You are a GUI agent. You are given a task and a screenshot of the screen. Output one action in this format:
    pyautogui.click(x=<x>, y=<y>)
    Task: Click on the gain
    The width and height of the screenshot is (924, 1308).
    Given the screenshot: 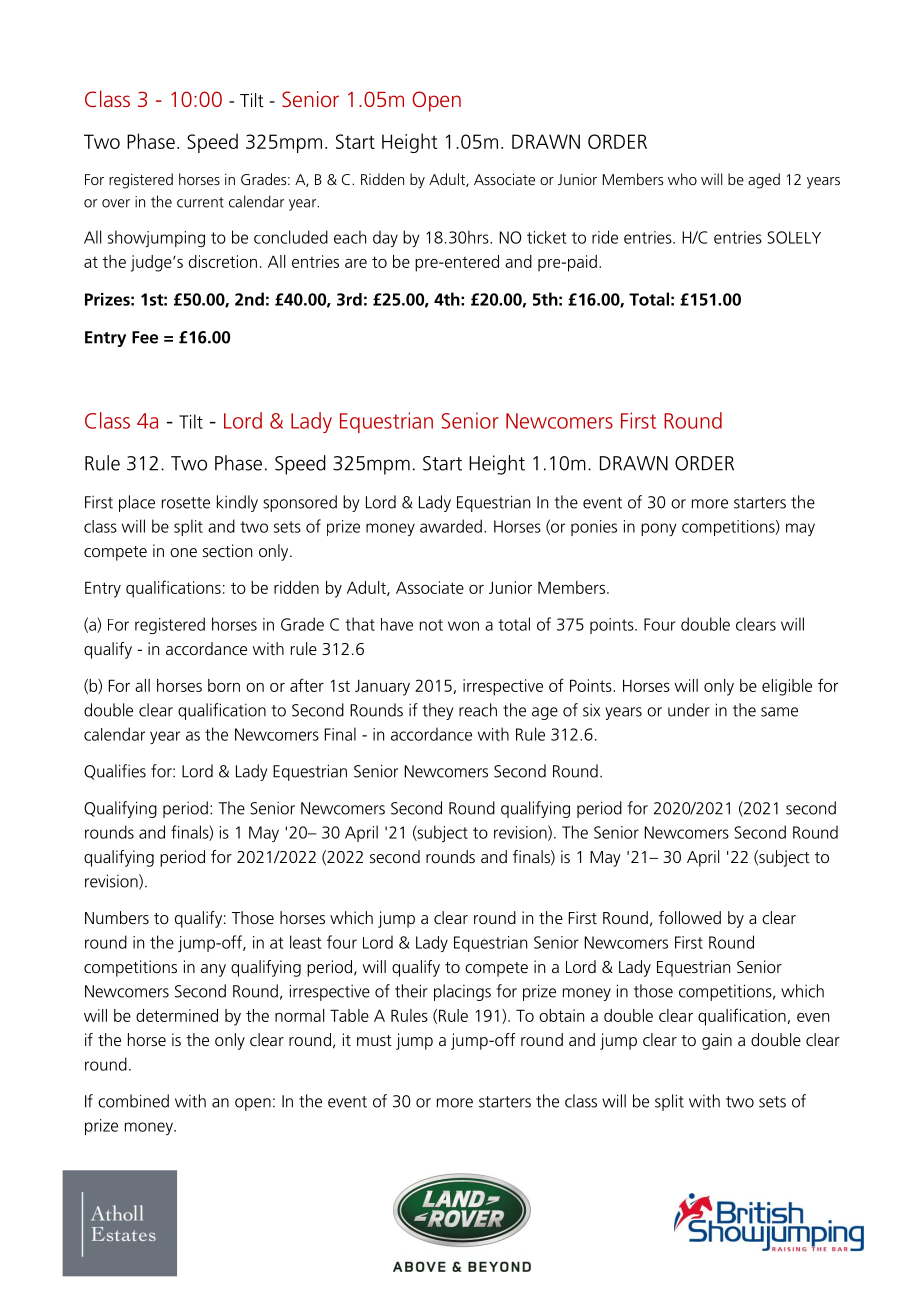 What is the action you would take?
    pyautogui.click(x=717, y=1041)
